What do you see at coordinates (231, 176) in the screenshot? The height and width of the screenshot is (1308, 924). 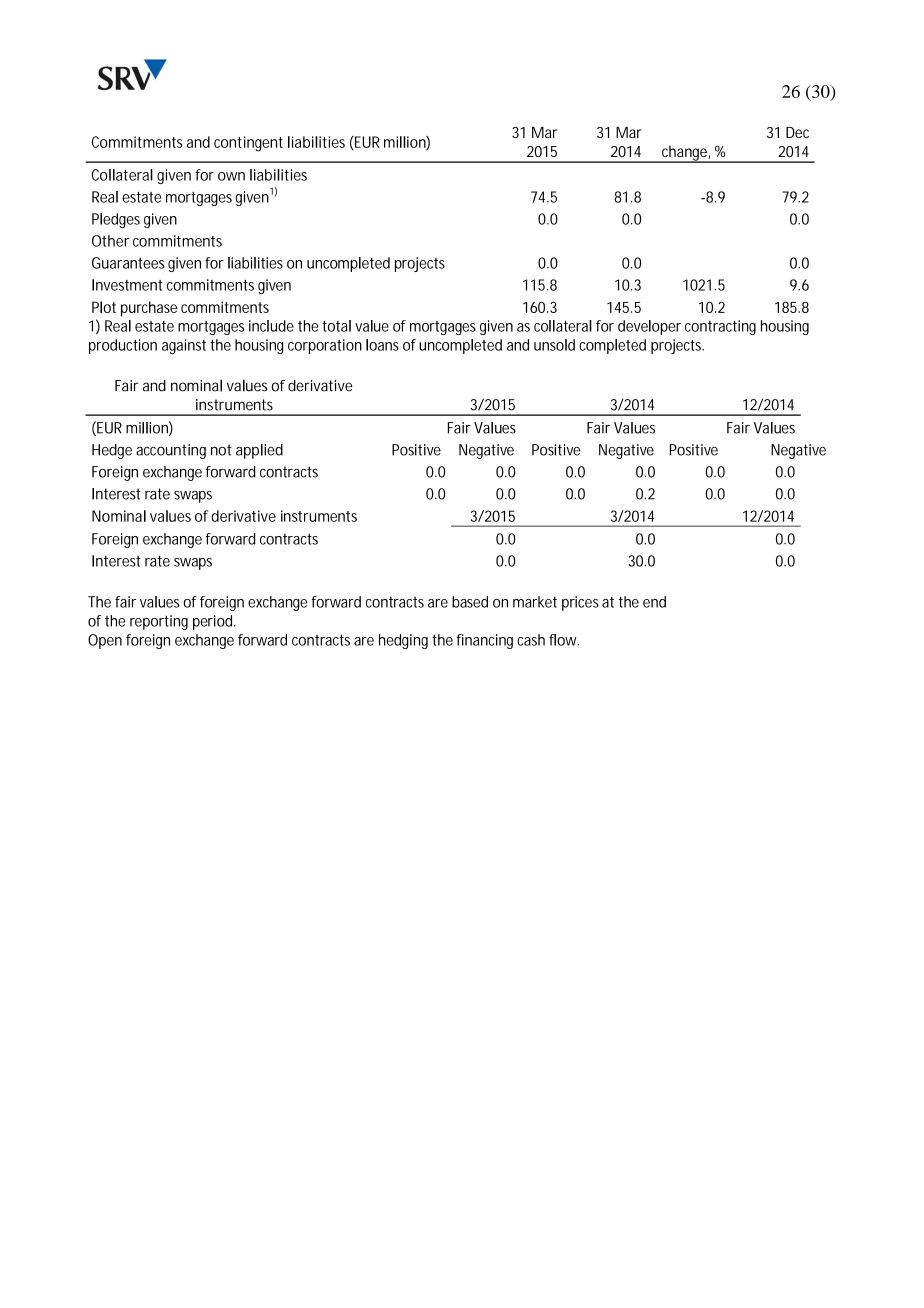 I see `own` at bounding box center [231, 176].
